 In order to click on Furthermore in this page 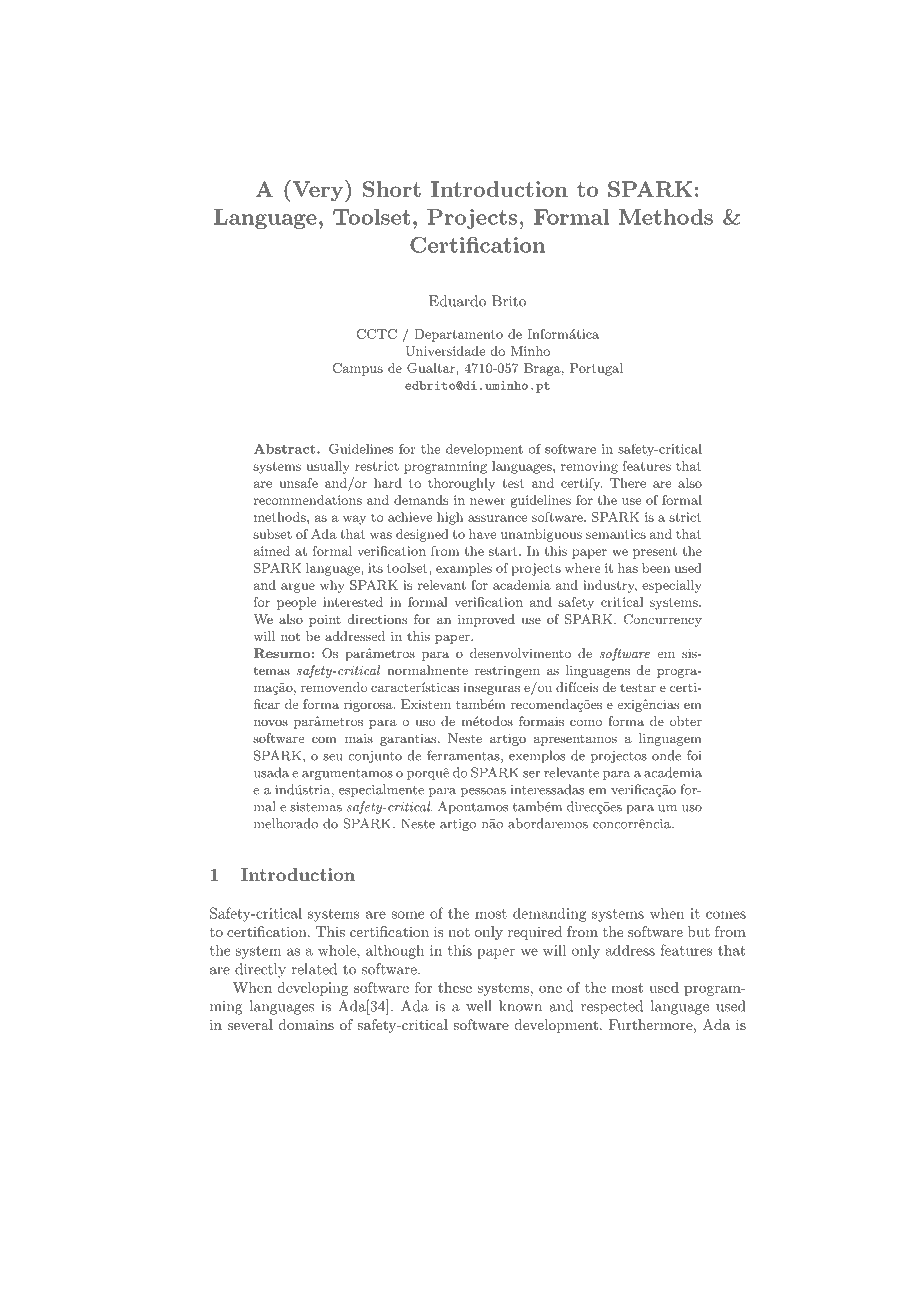, I will do `click(651, 1024)`.
